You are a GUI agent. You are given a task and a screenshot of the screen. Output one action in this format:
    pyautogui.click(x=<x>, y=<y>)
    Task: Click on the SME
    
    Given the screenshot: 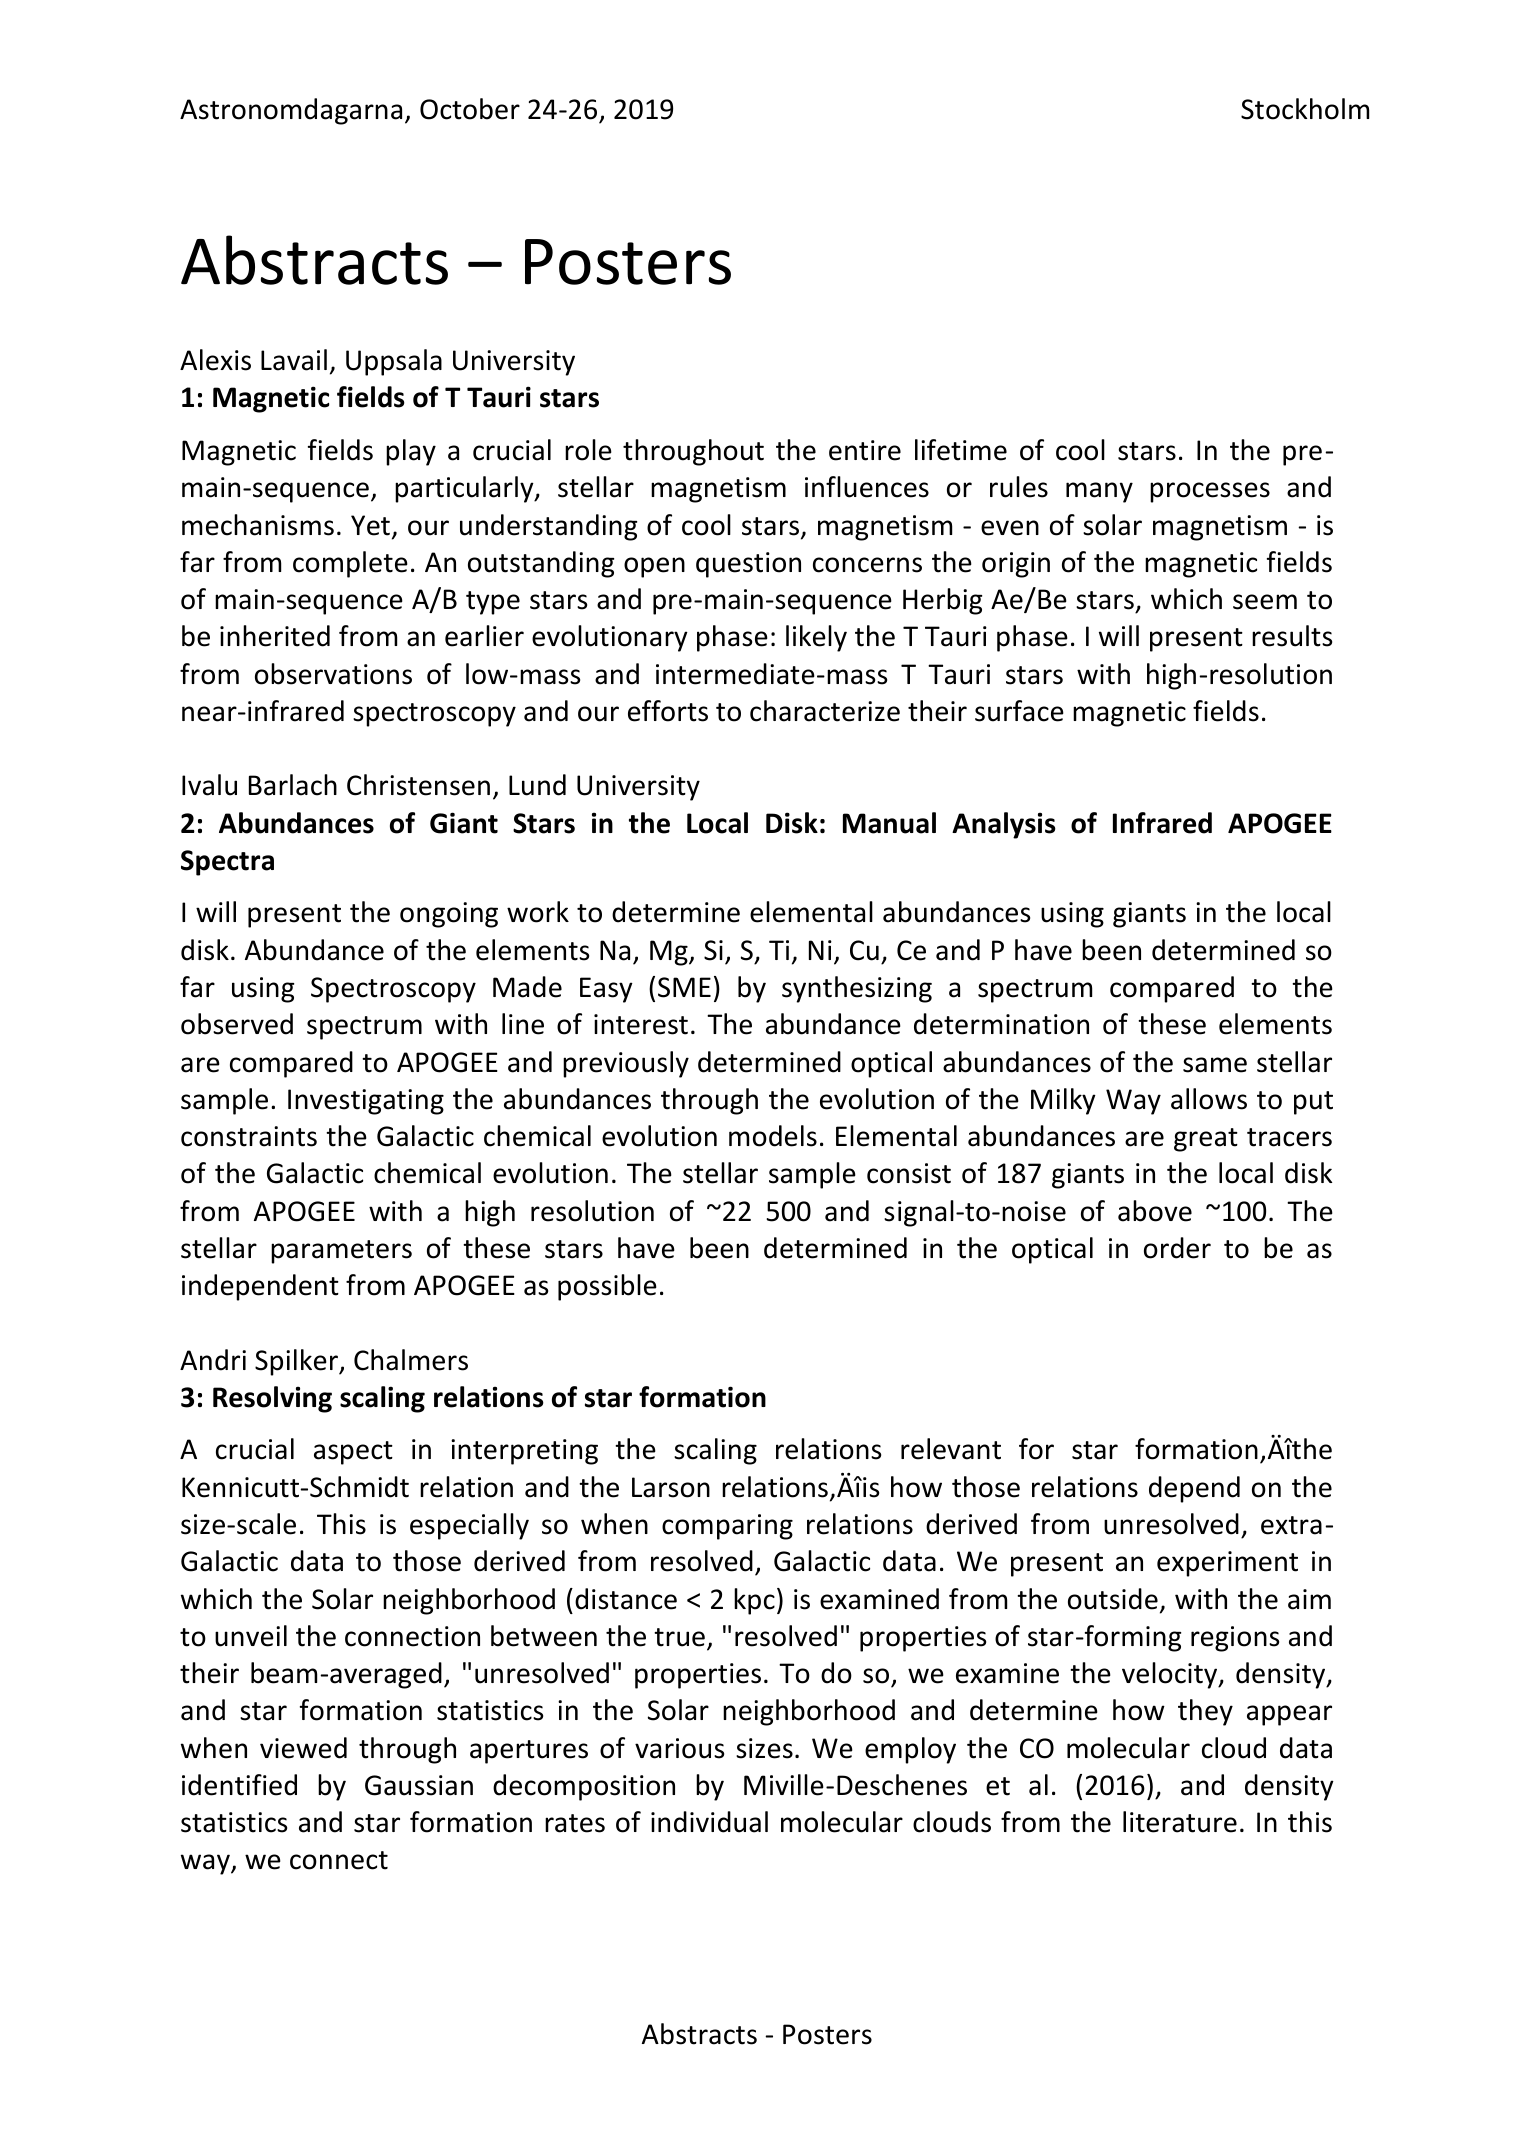 What is the action you would take?
    pyautogui.click(x=684, y=987)
